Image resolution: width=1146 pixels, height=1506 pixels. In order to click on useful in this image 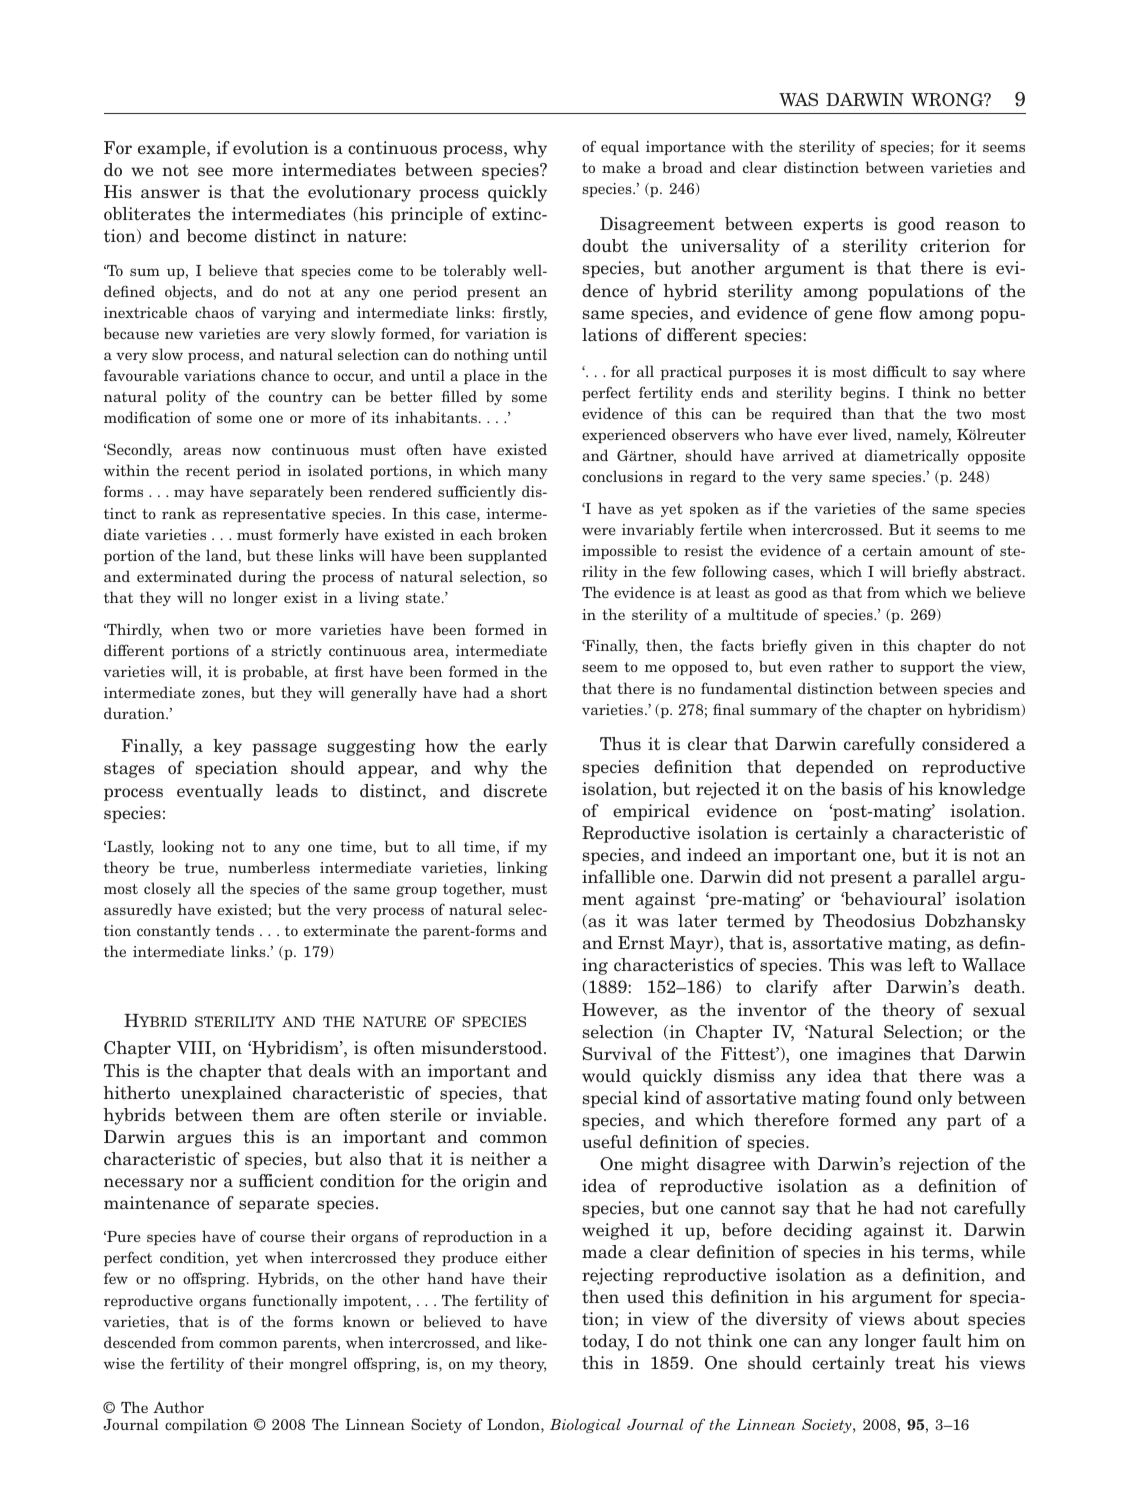, I will do `click(607, 1142)`.
